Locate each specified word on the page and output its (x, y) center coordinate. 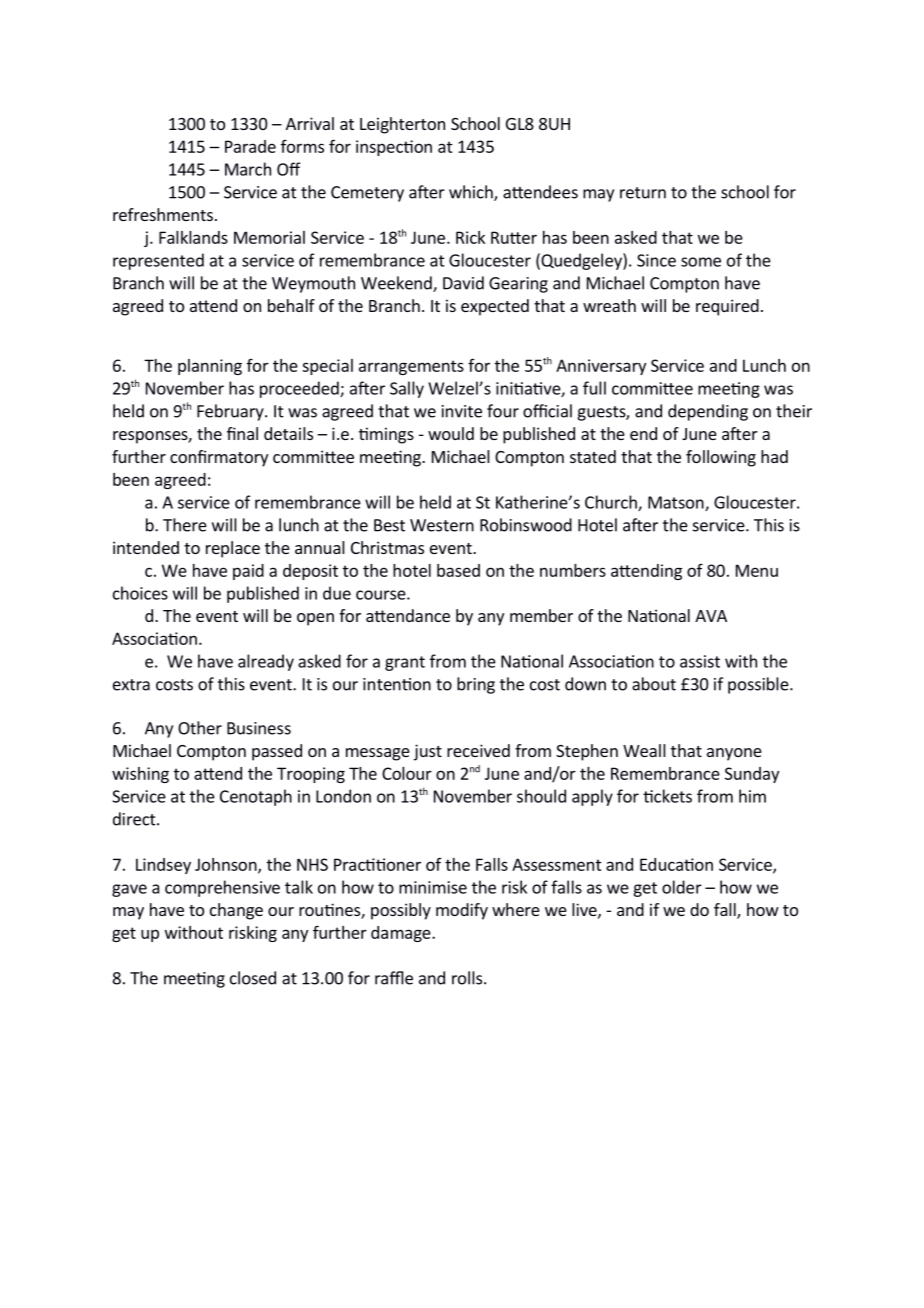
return (643, 193)
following (721, 458)
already (266, 662)
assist (700, 661)
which (472, 193)
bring (476, 685)
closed (253, 978)
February (231, 412)
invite (462, 411)
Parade (250, 146)
